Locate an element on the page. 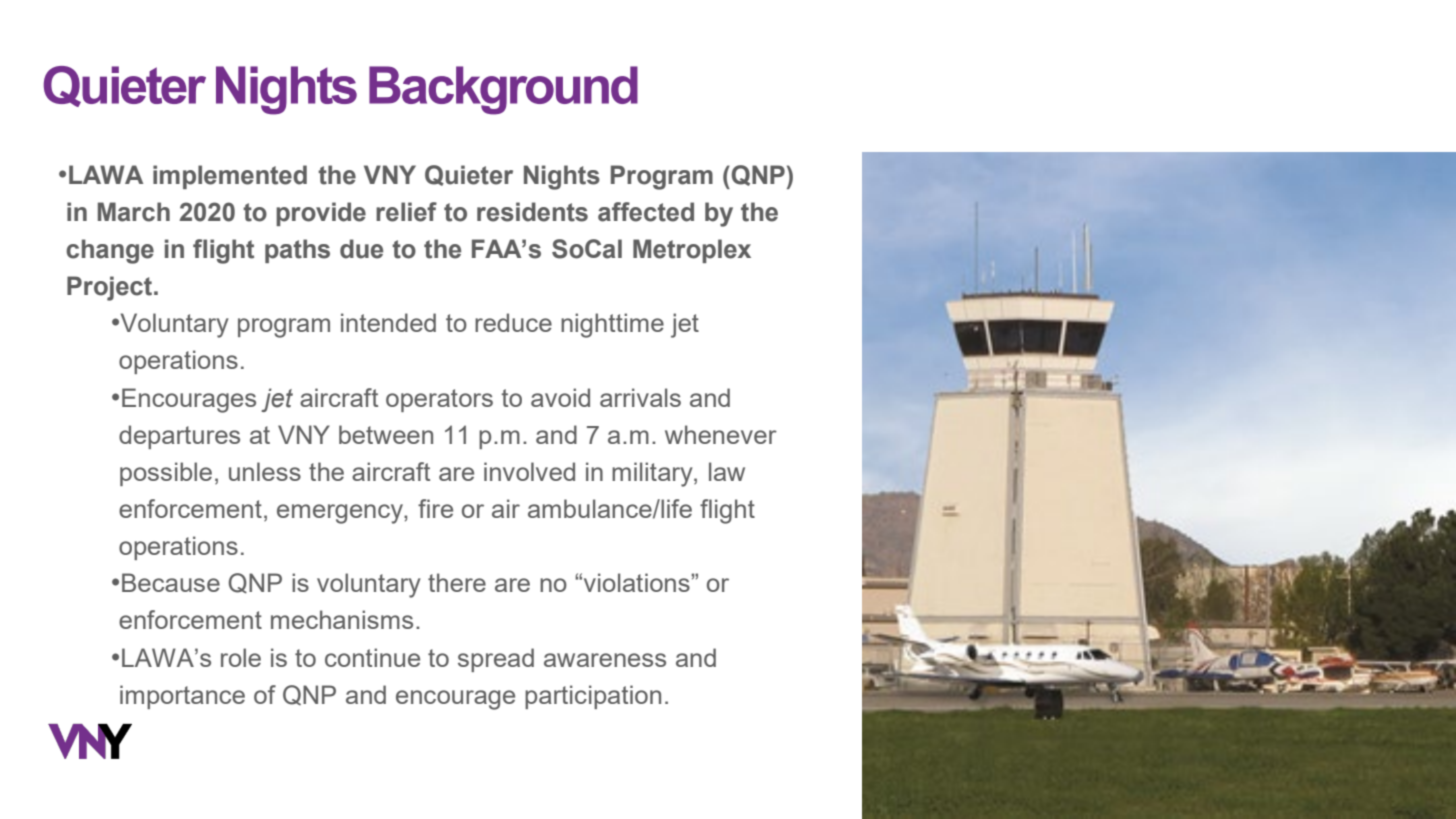  nighttime is located at coordinates (612, 325).
